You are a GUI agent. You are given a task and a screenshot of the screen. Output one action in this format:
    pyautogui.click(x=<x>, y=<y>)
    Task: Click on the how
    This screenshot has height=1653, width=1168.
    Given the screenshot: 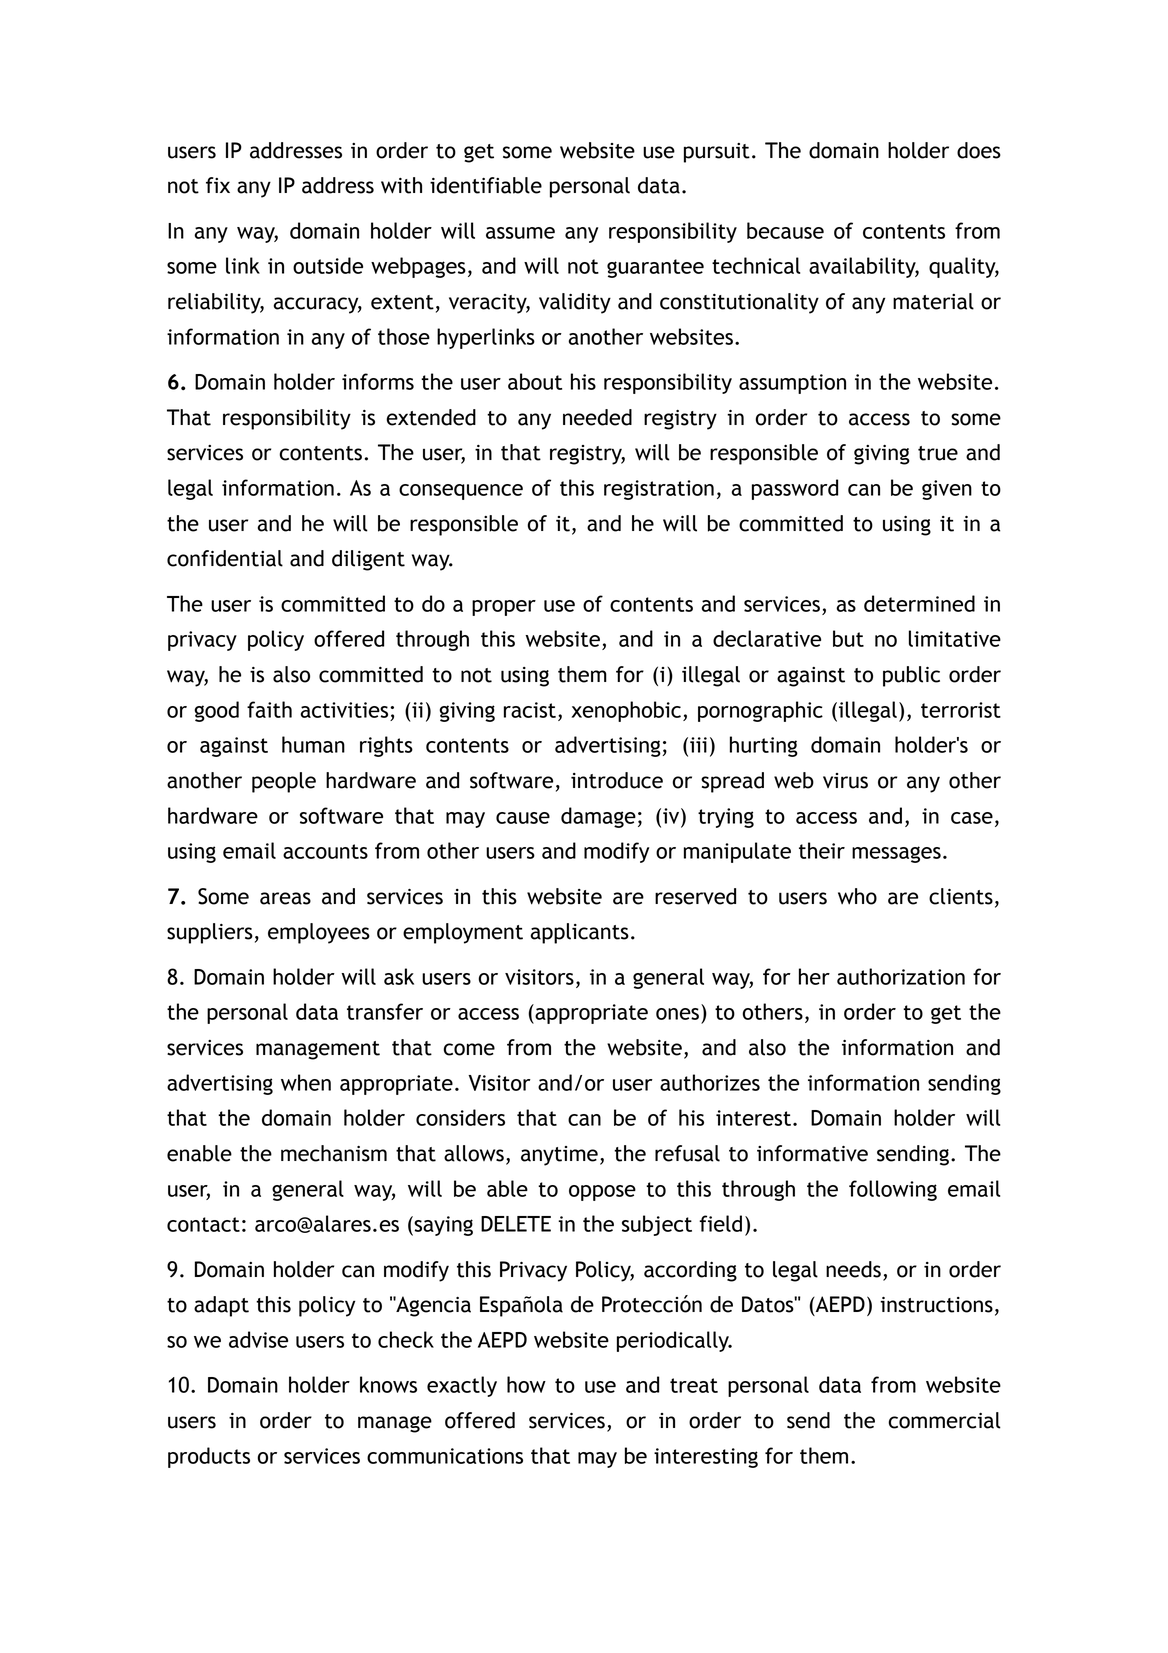 What is the action you would take?
    pyautogui.click(x=526, y=1384)
